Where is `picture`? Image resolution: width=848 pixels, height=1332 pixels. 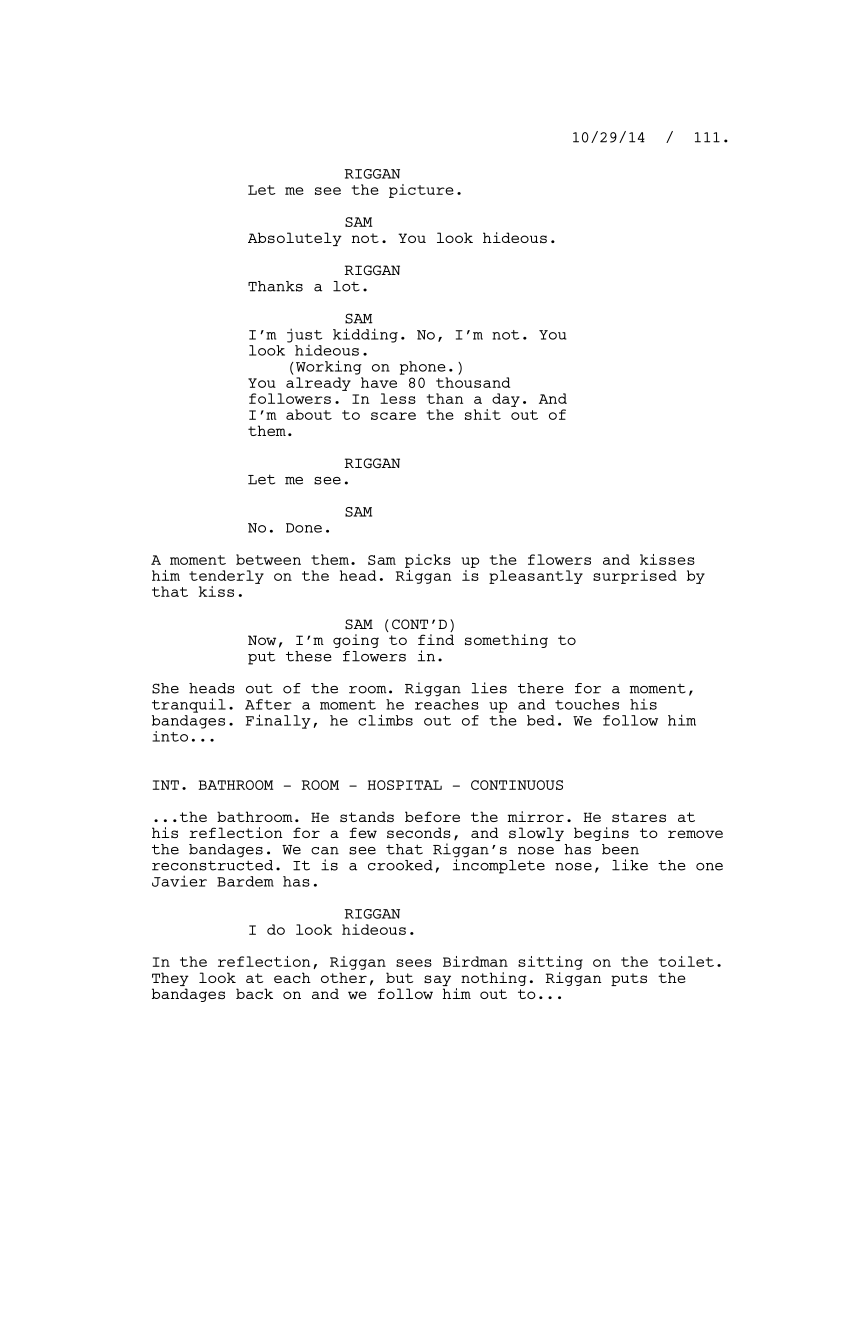
picture is located at coordinates (421, 191).
